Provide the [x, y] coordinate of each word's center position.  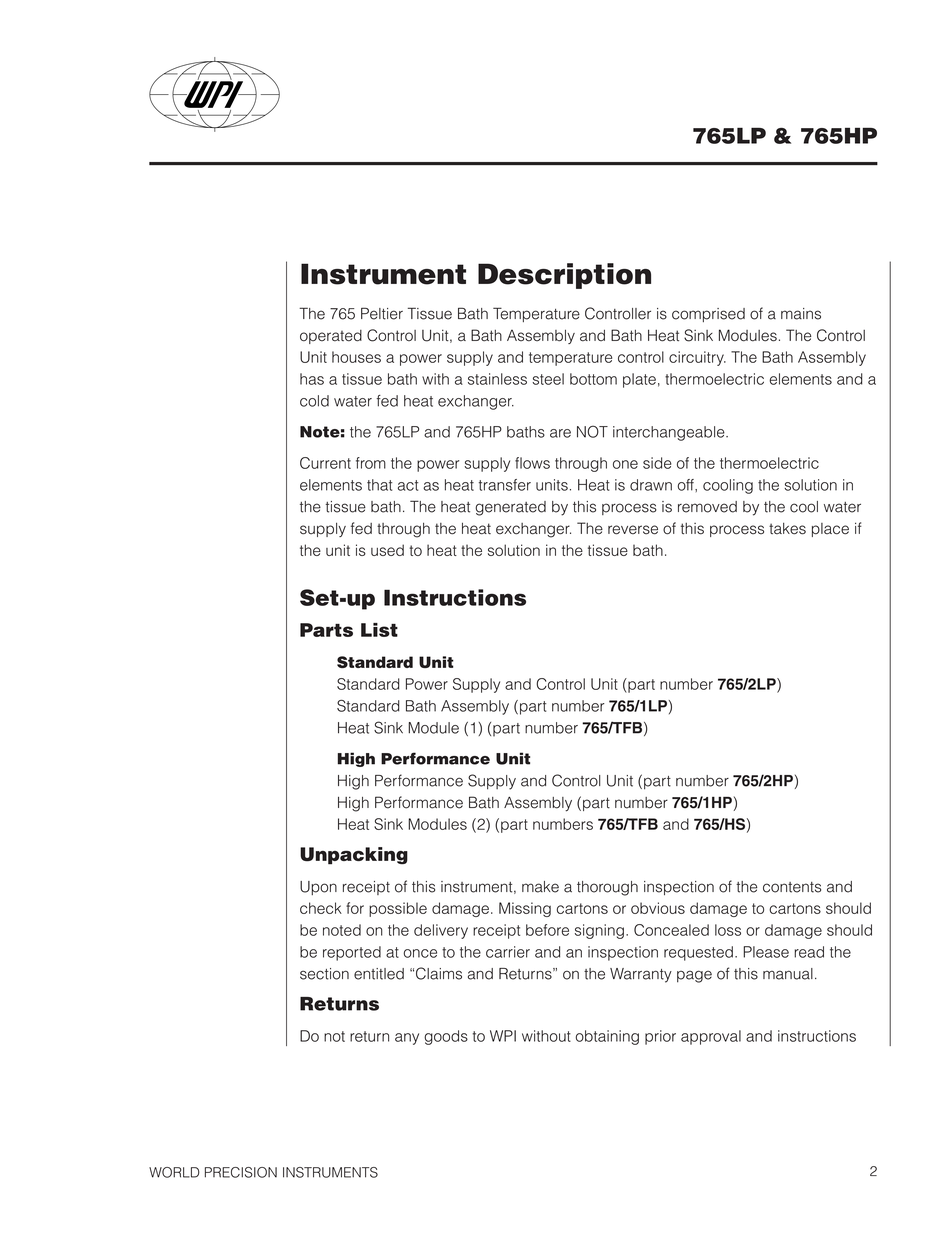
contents [792, 887]
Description [564, 276]
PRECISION [241, 1172]
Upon [318, 888]
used [387, 550]
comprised [708, 315]
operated [331, 337]
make [540, 887]
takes [787, 529]
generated [510, 508]
